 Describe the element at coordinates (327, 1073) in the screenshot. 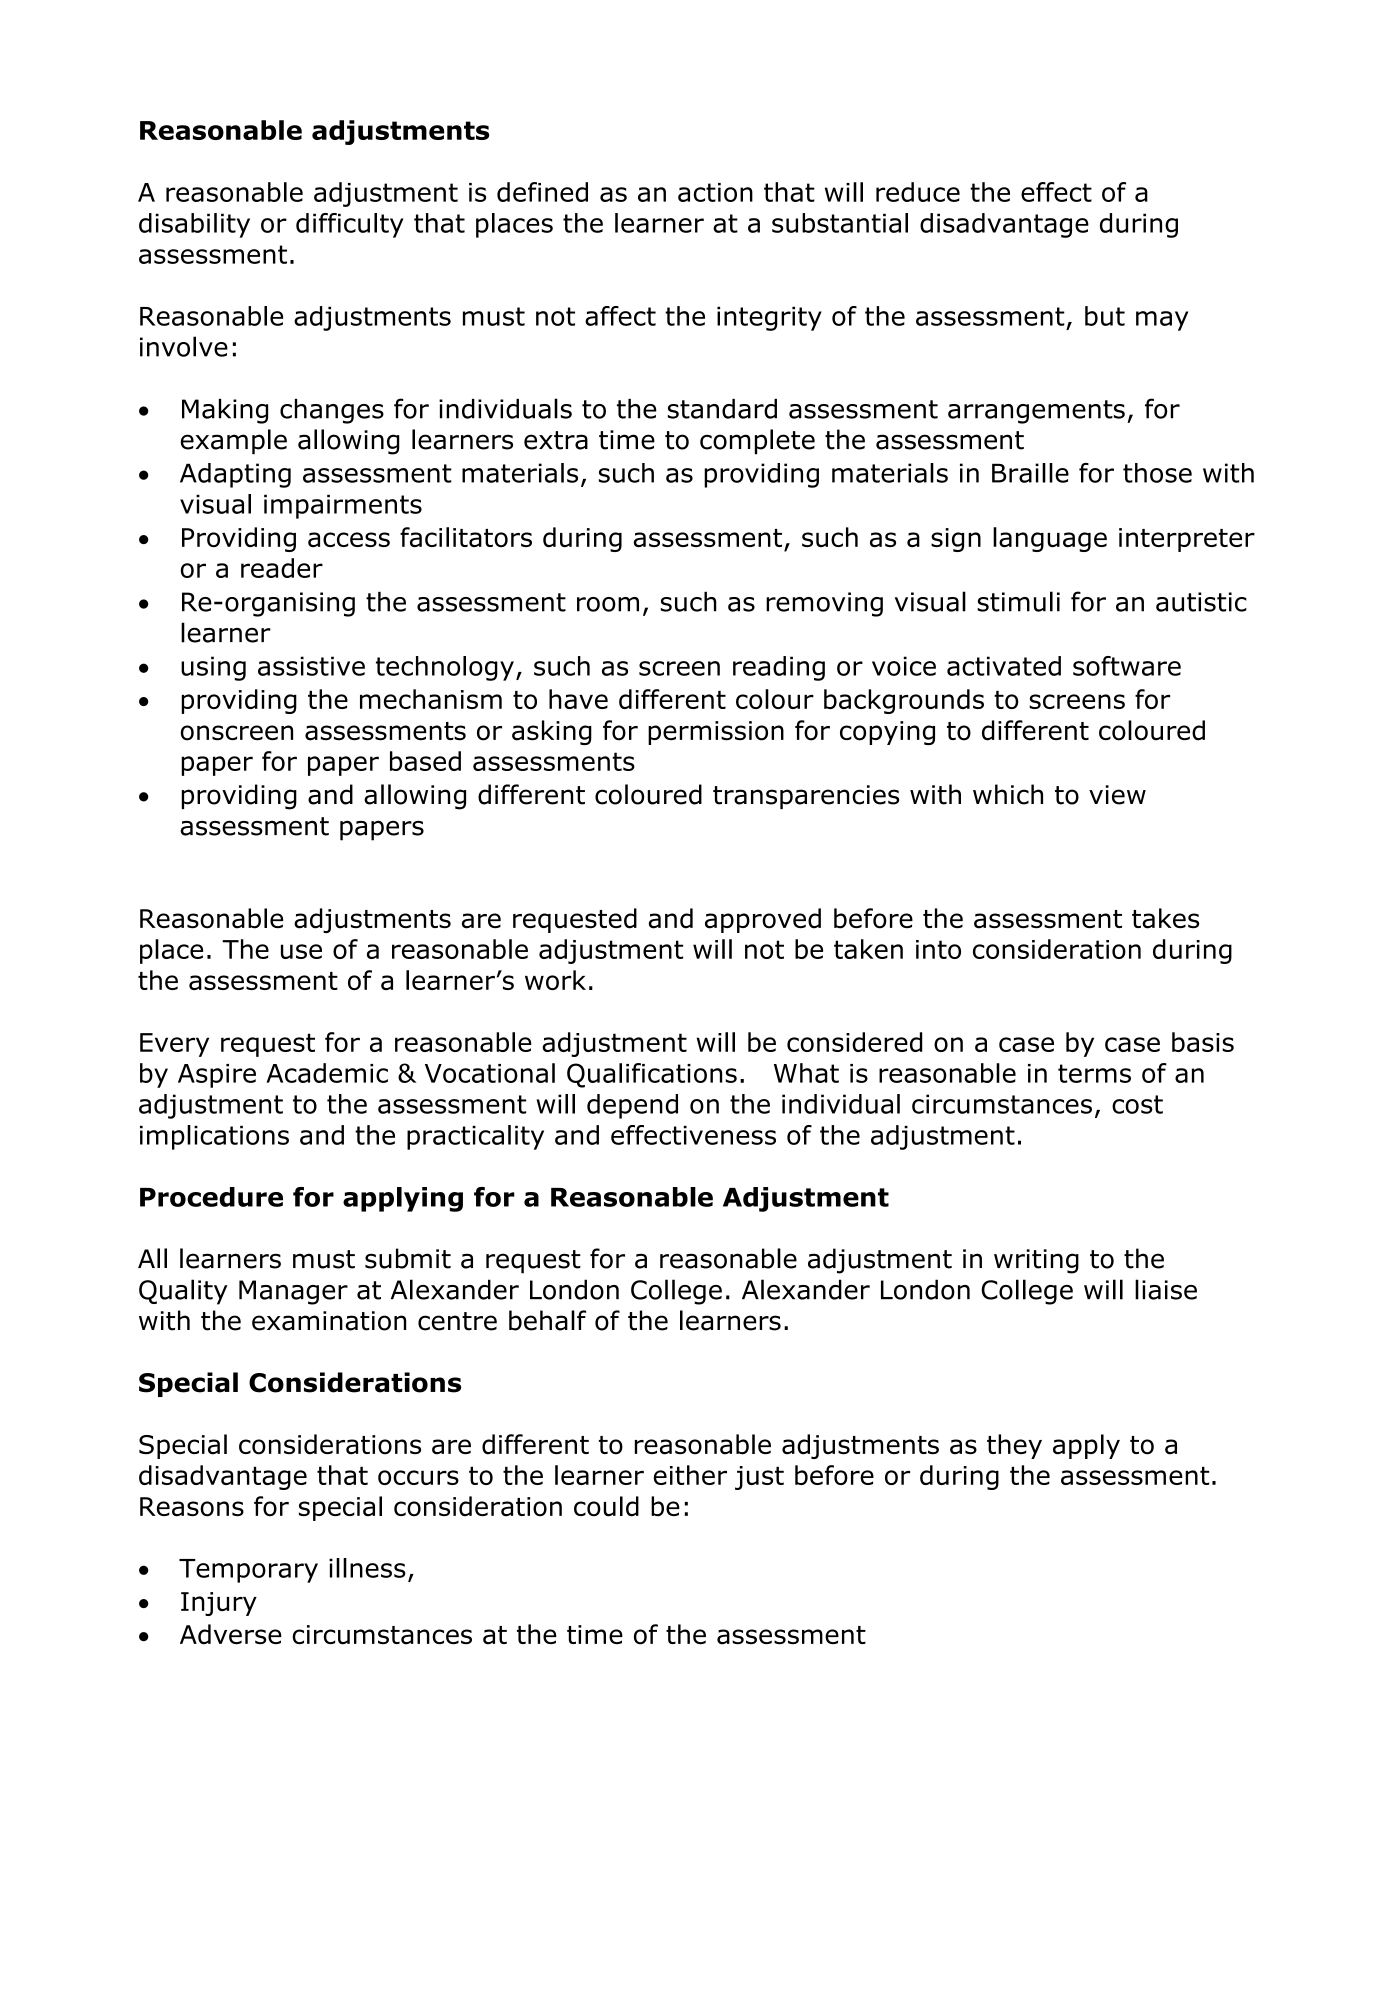

I see `Academic` at that location.
